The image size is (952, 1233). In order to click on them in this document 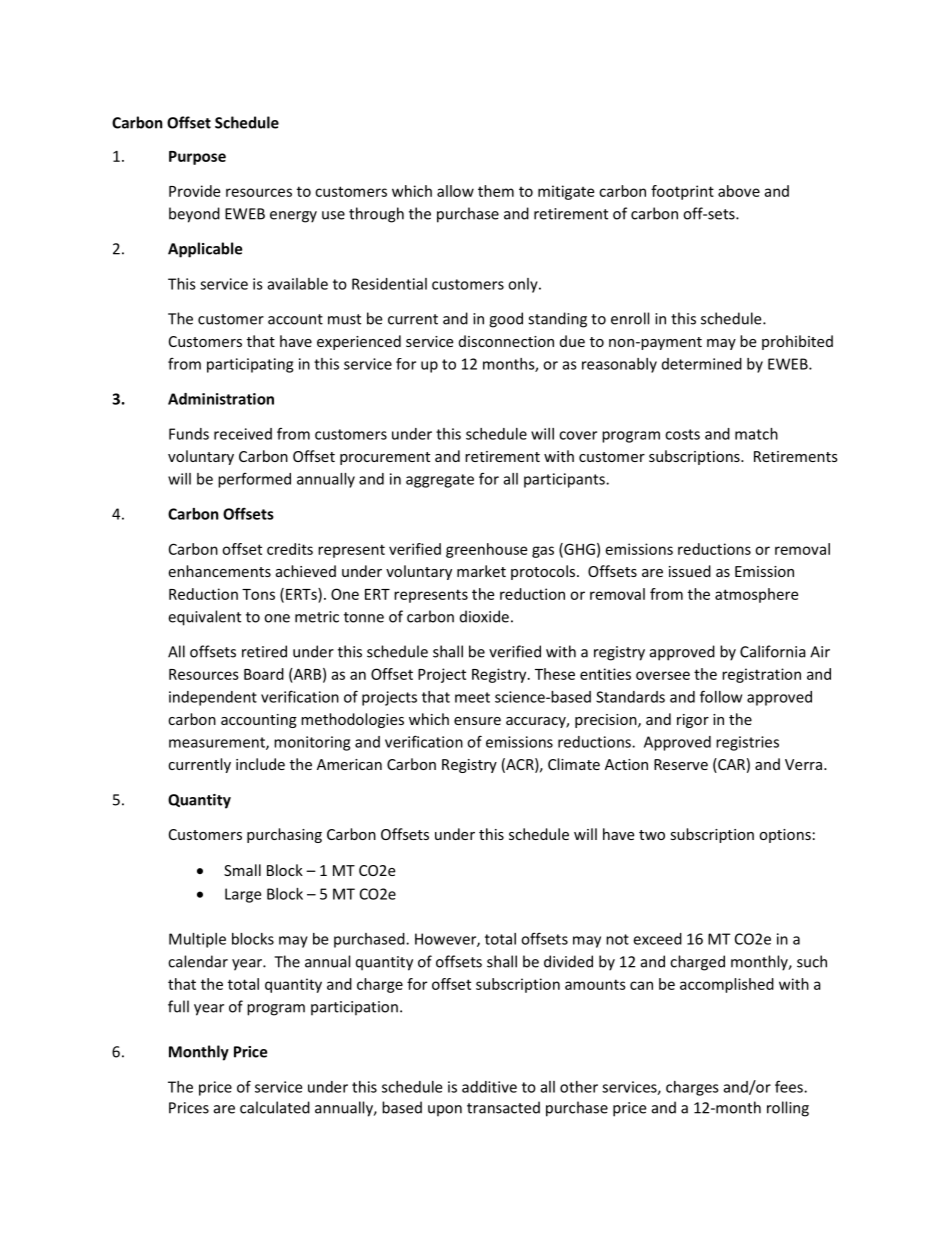, I will do `click(496, 191)`.
